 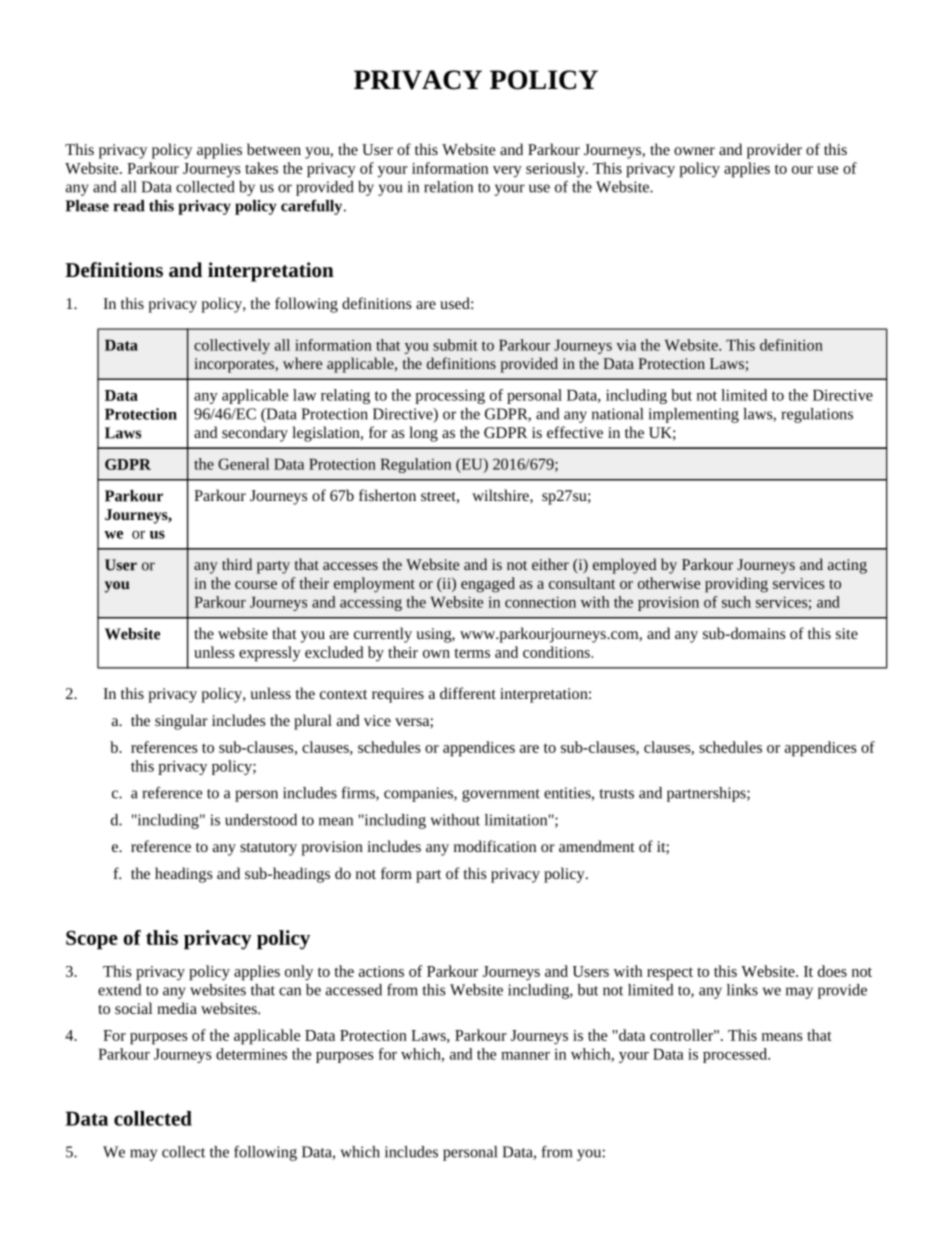 I want to click on owner, so click(x=694, y=151).
